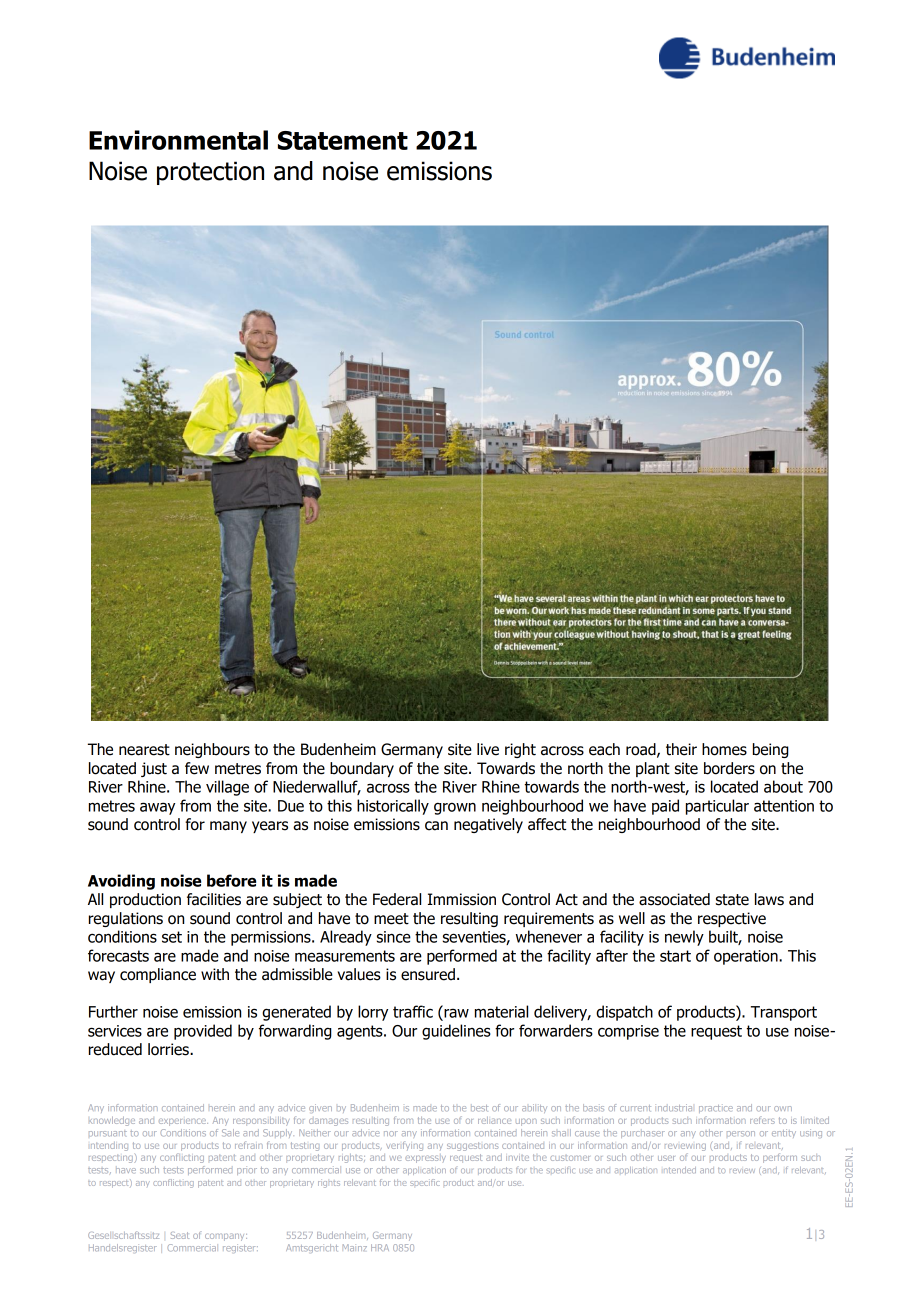  I want to click on protection, so click(210, 173).
